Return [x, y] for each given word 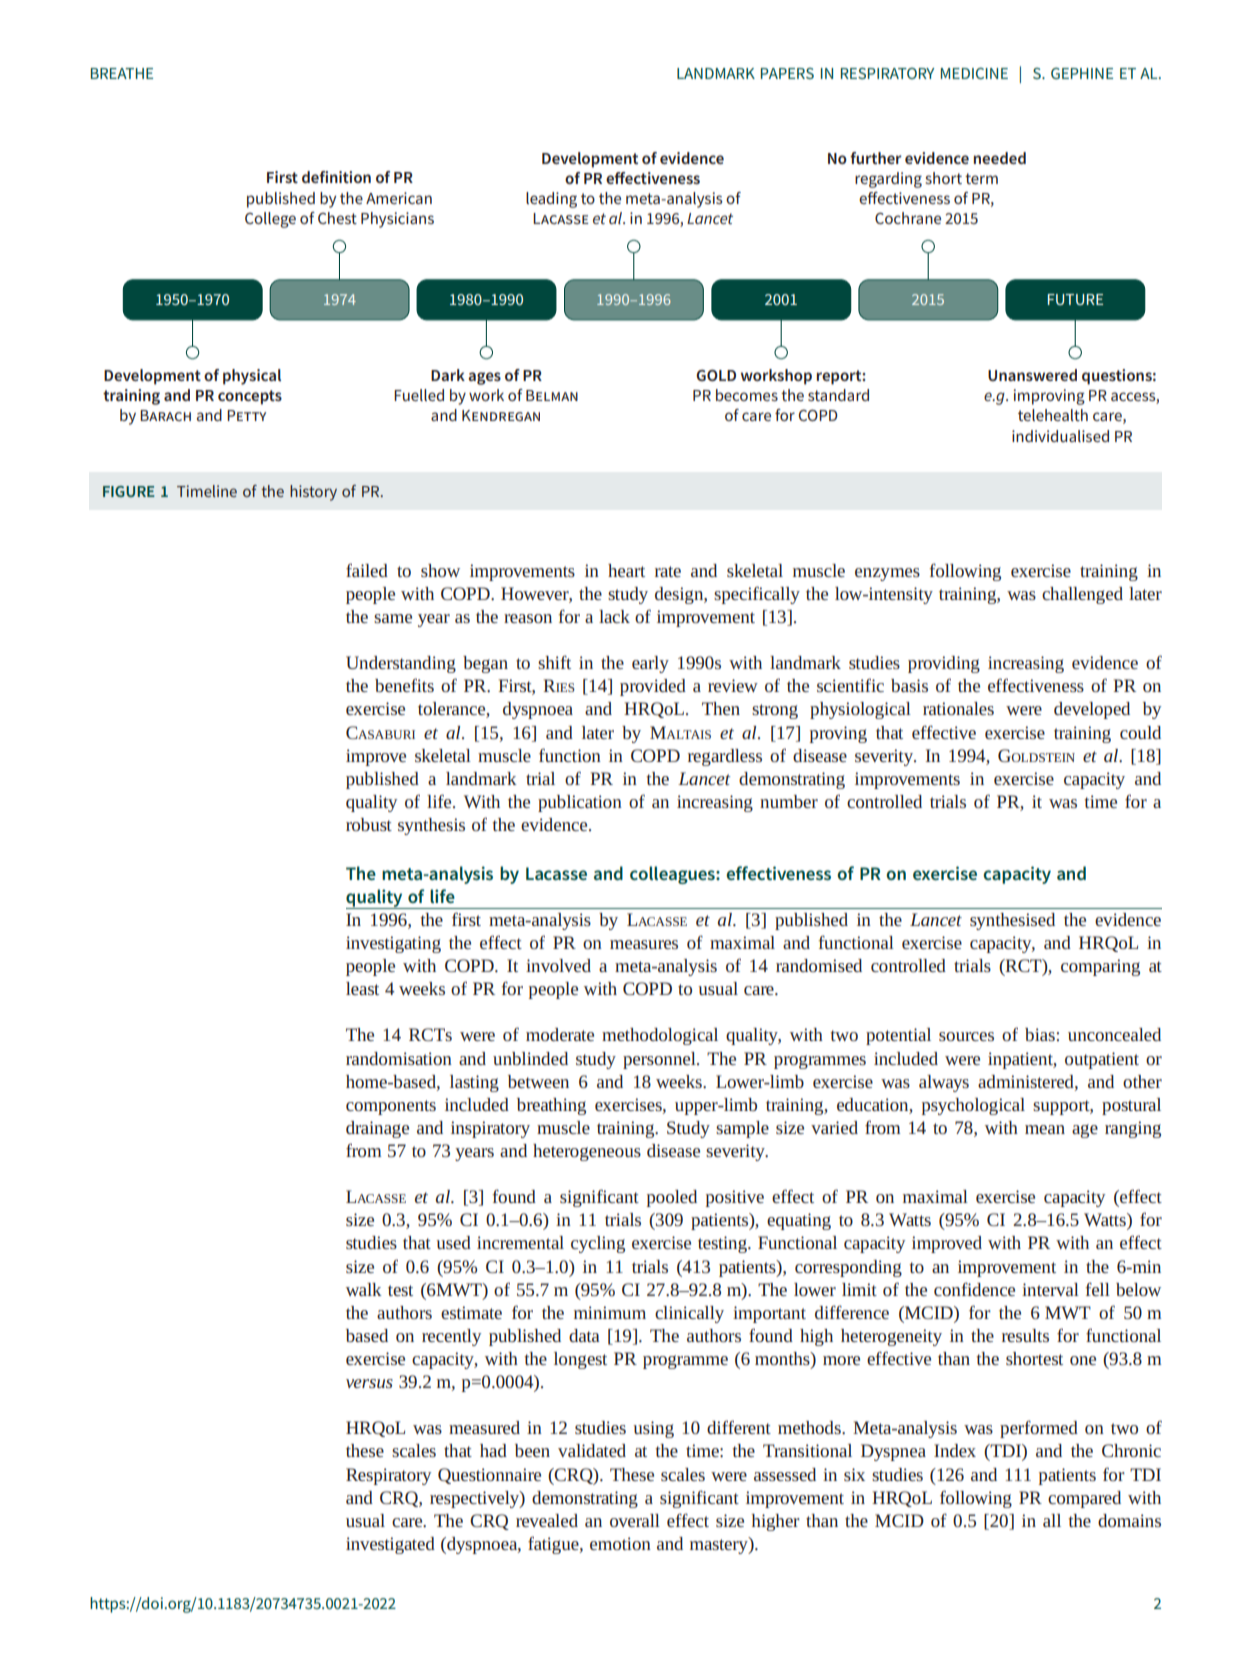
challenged [1082, 595]
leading [551, 200]
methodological [660, 1036]
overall [635, 1520]
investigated [390, 1545]
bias [1040, 1034]
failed [367, 570]
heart [626, 570]
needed [1000, 158]
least [362, 988]
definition [336, 177]
